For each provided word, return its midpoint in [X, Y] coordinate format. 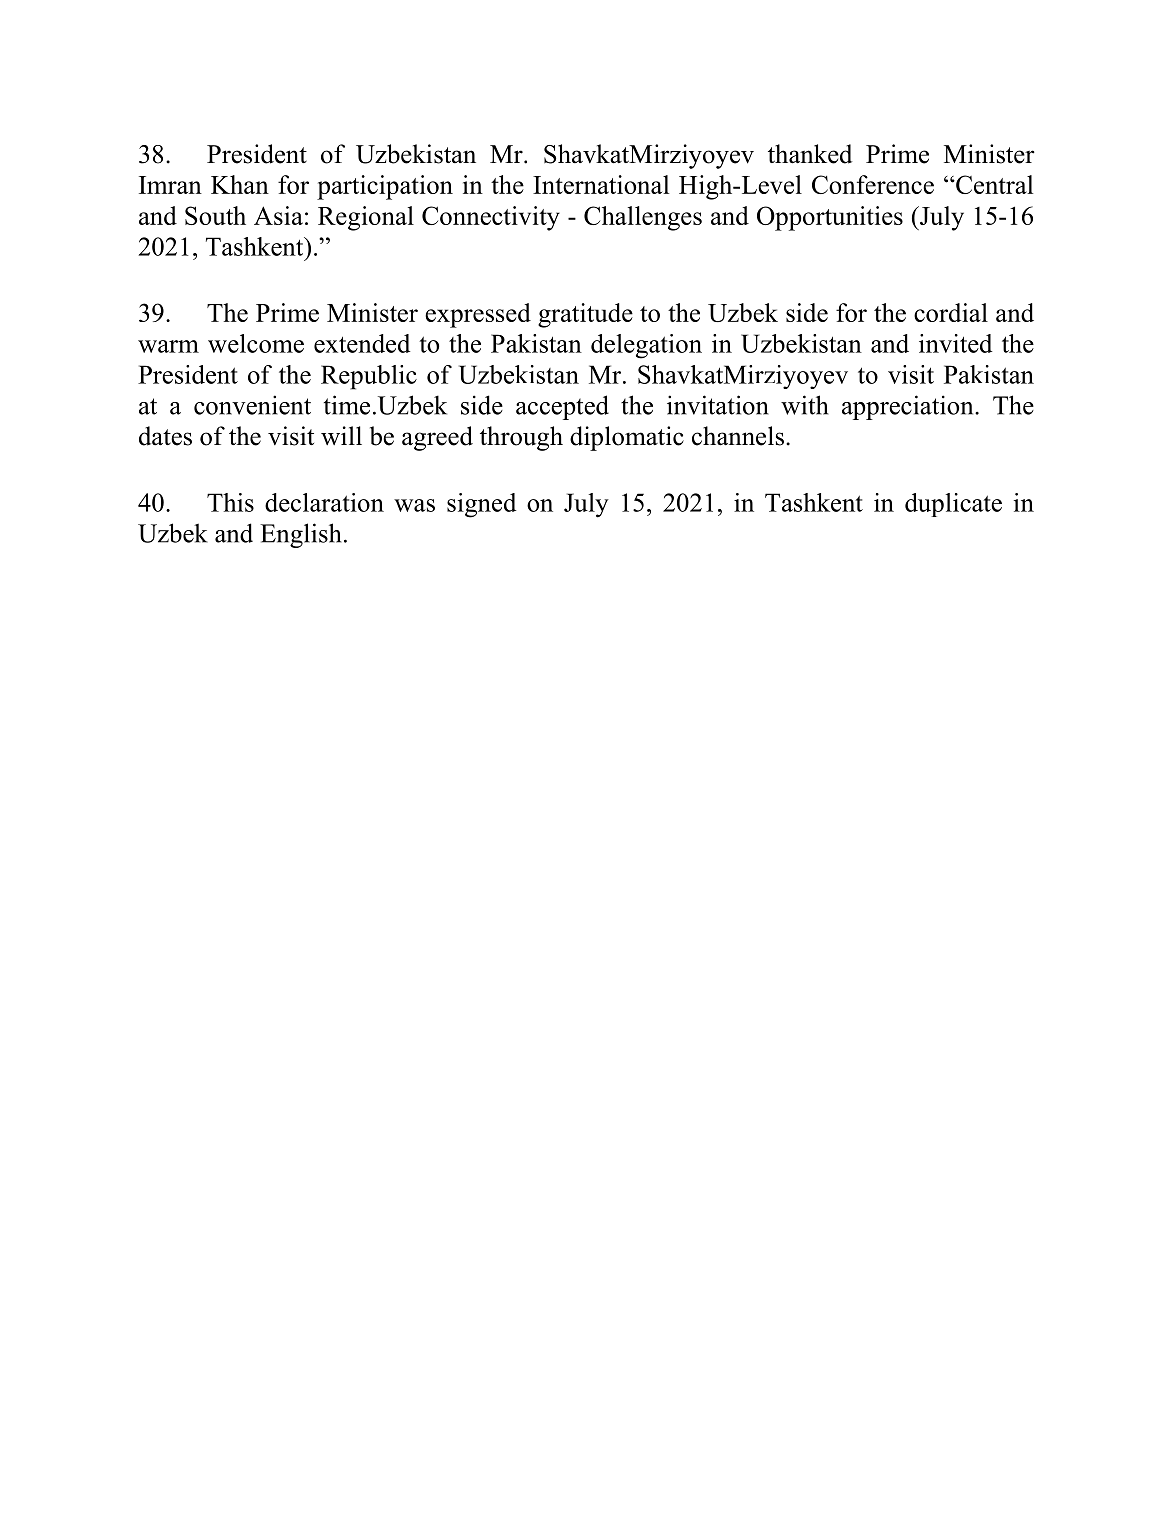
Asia [278, 215]
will [341, 435]
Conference [873, 184]
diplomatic [627, 438]
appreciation [909, 407]
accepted [562, 407]
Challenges [643, 218]
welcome [256, 343]
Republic [369, 377]
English [300, 535]
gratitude [585, 315]
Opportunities [830, 218]
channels [738, 436]
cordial [951, 312]
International [601, 184]
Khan [240, 184]
